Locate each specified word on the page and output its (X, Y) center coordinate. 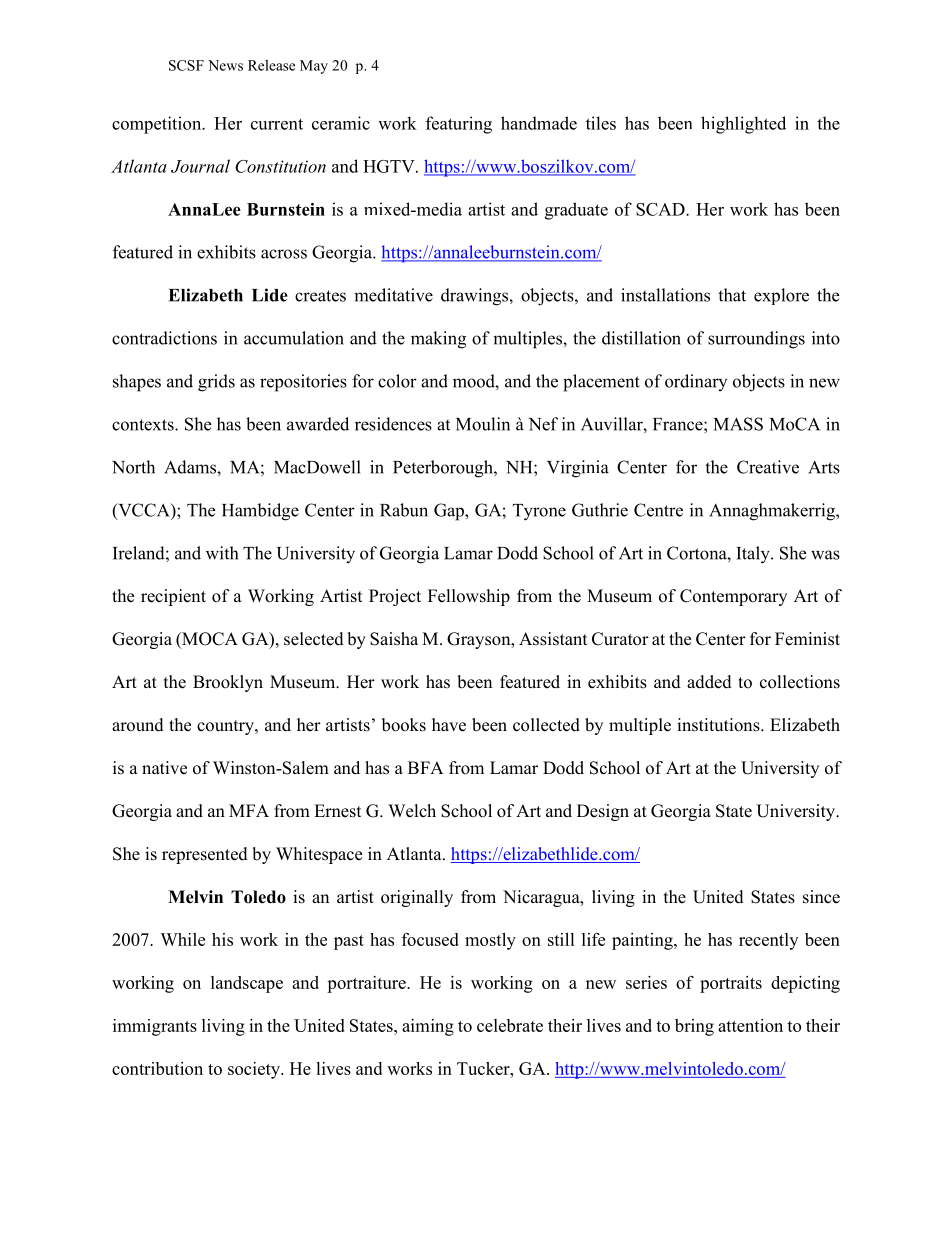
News (225, 65)
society (255, 1070)
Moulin (483, 424)
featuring (459, 125)
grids (216, 383)
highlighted (743, 125)
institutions (719, 725)
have (449, 725)
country (226, 727)
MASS (738, 424)
